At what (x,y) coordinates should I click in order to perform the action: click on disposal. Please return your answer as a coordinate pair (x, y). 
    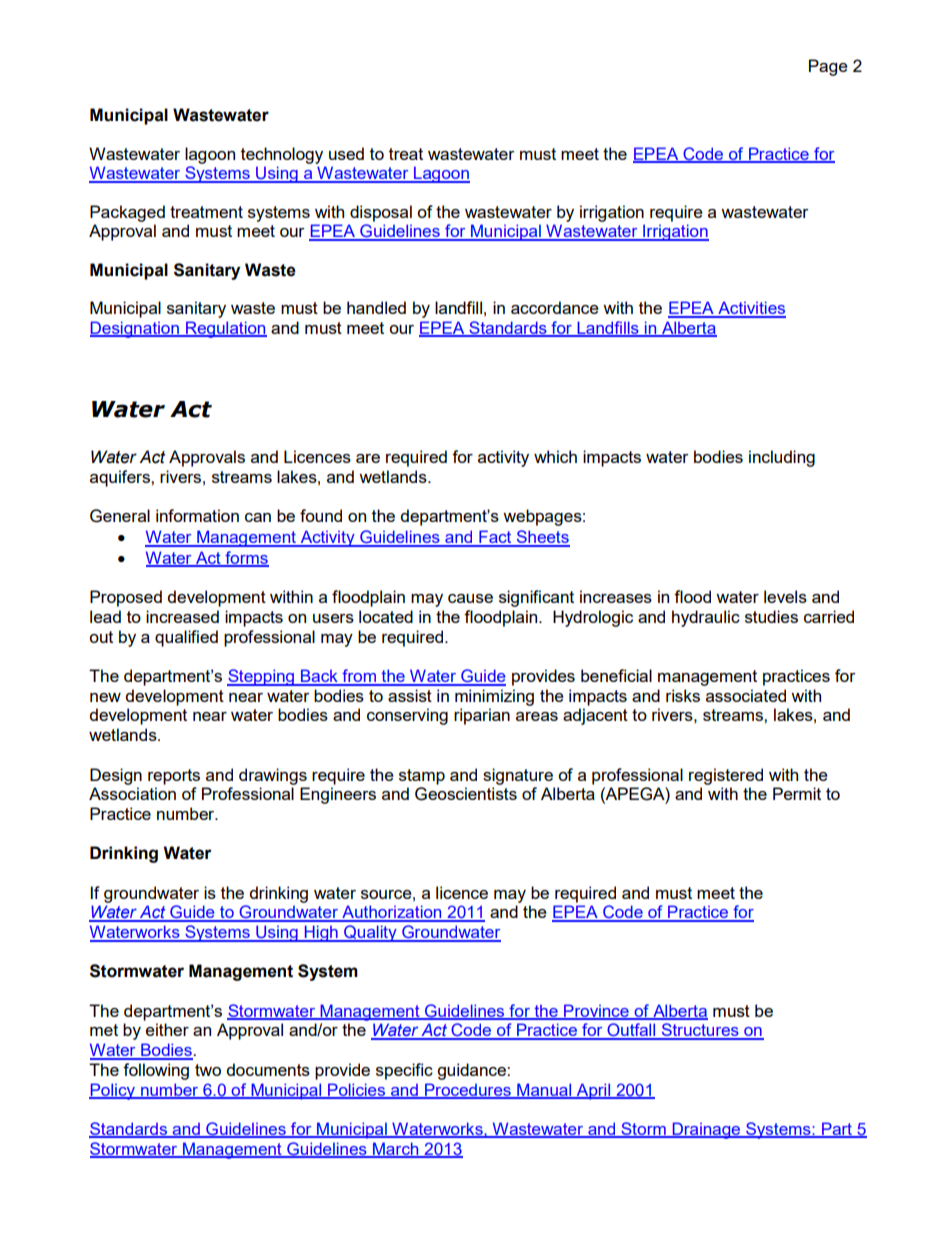
    Looking at the image, I should click on (381, 213).
